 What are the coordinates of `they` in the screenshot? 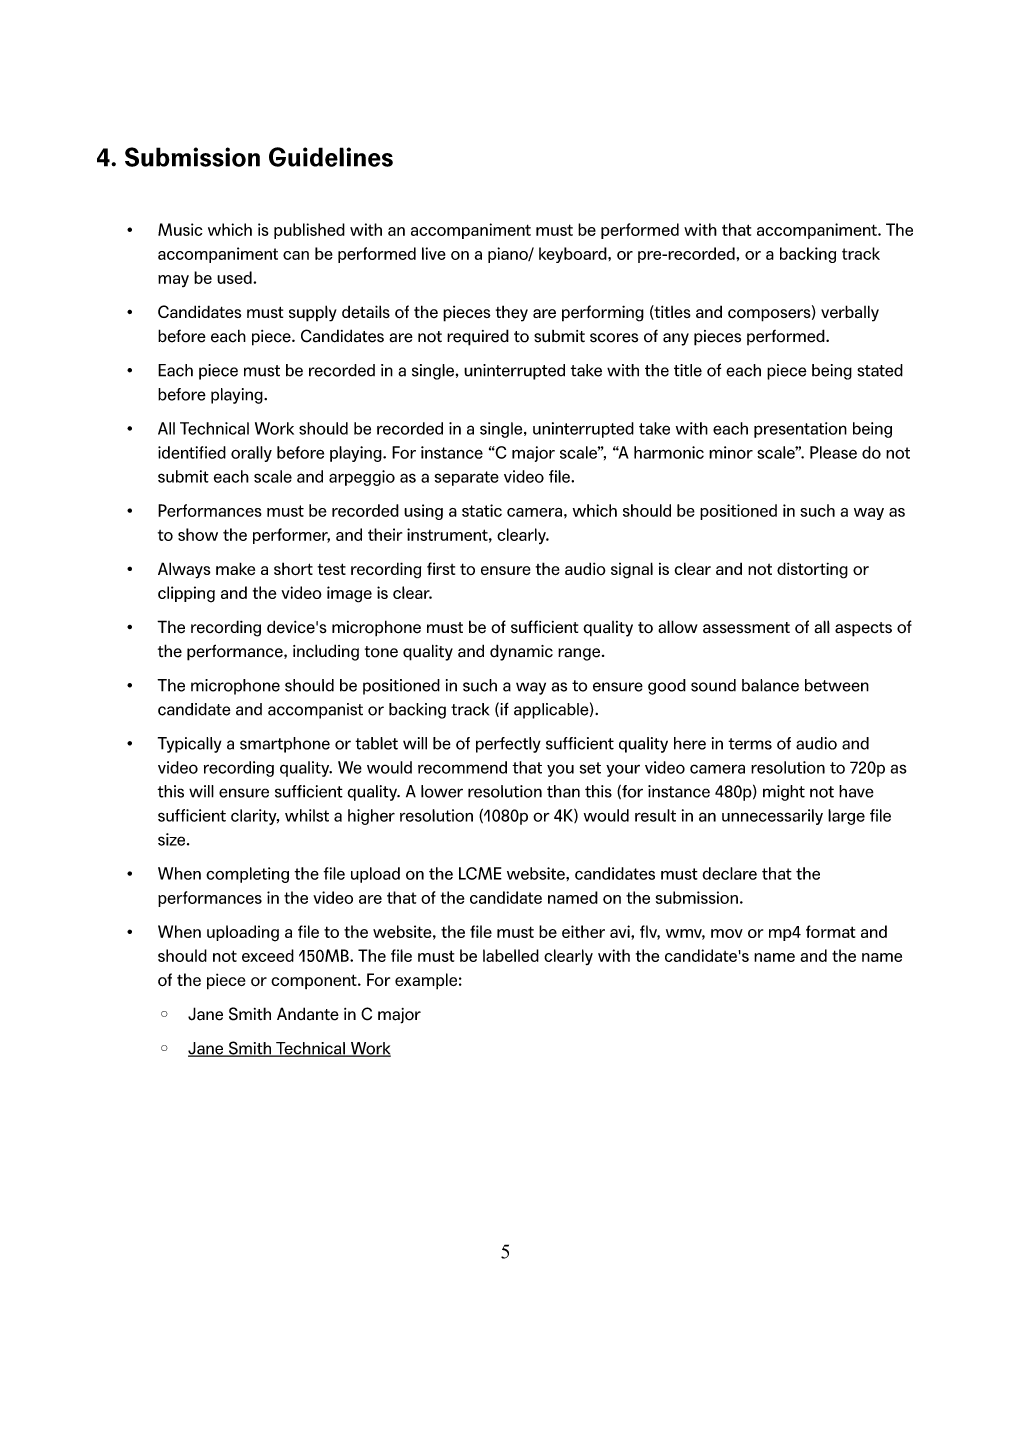 It's located at (512, 313).
